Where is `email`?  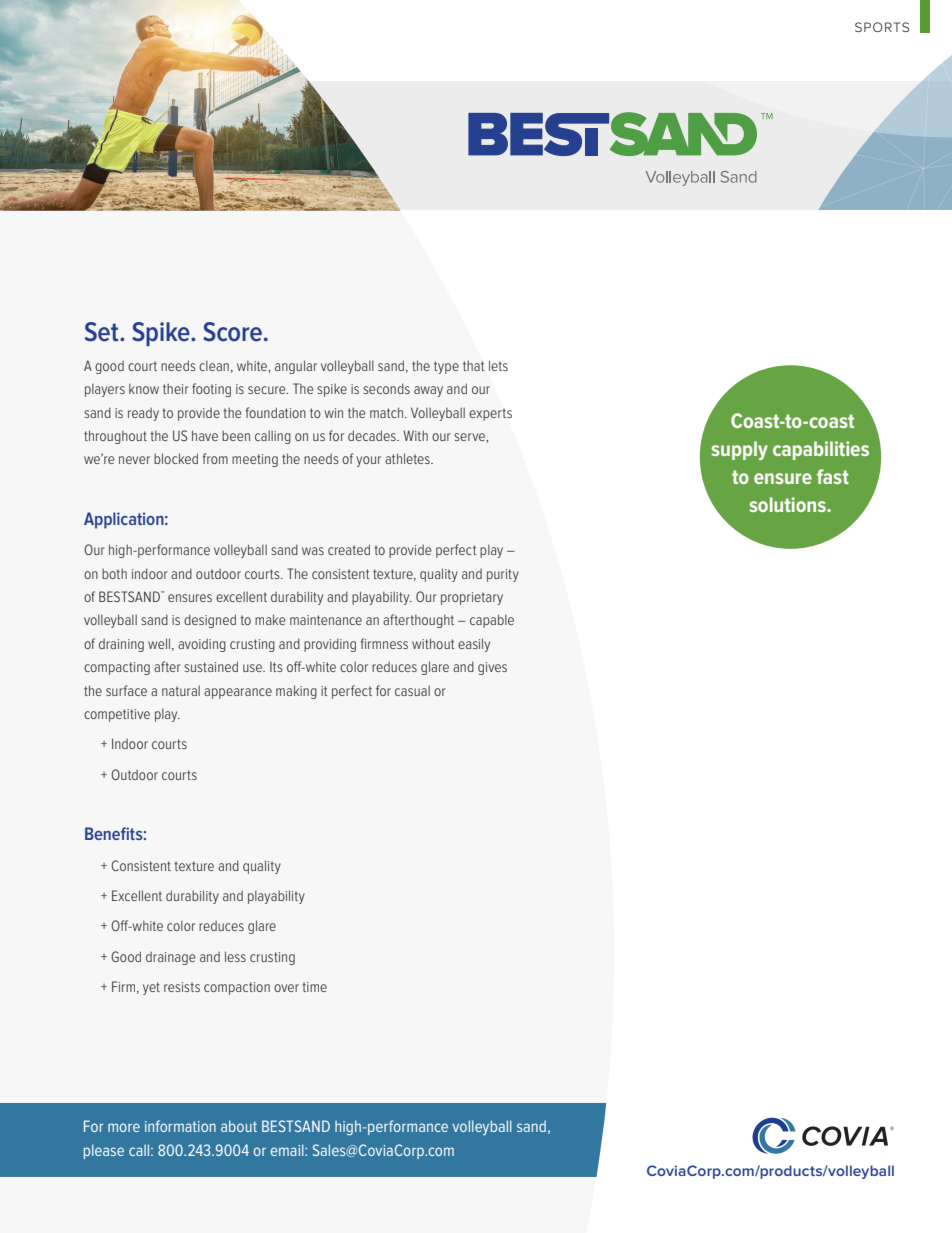 email is located at coordinates (288, 1150).
